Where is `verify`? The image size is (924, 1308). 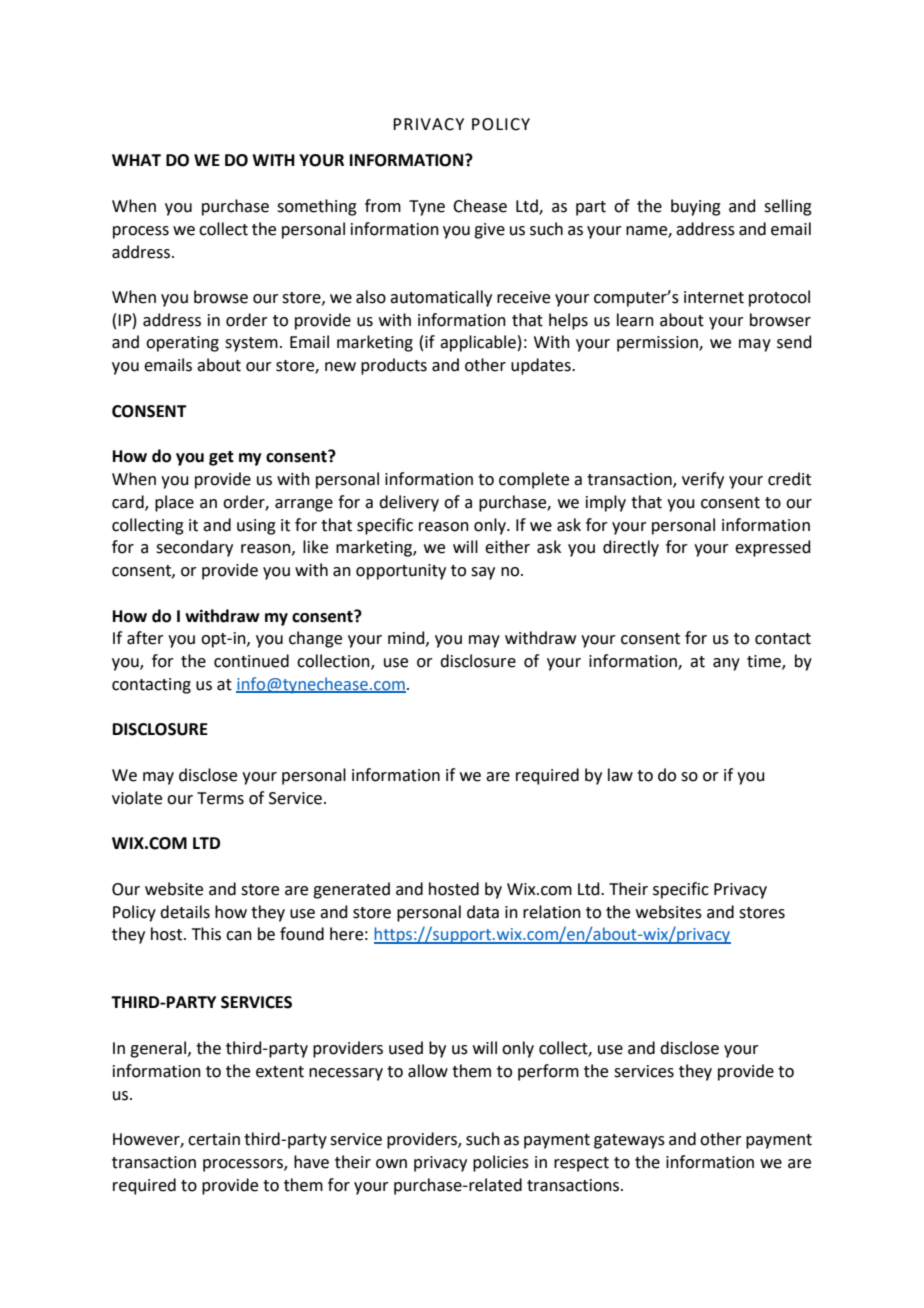
verify is located at coordinates (703, 480).
